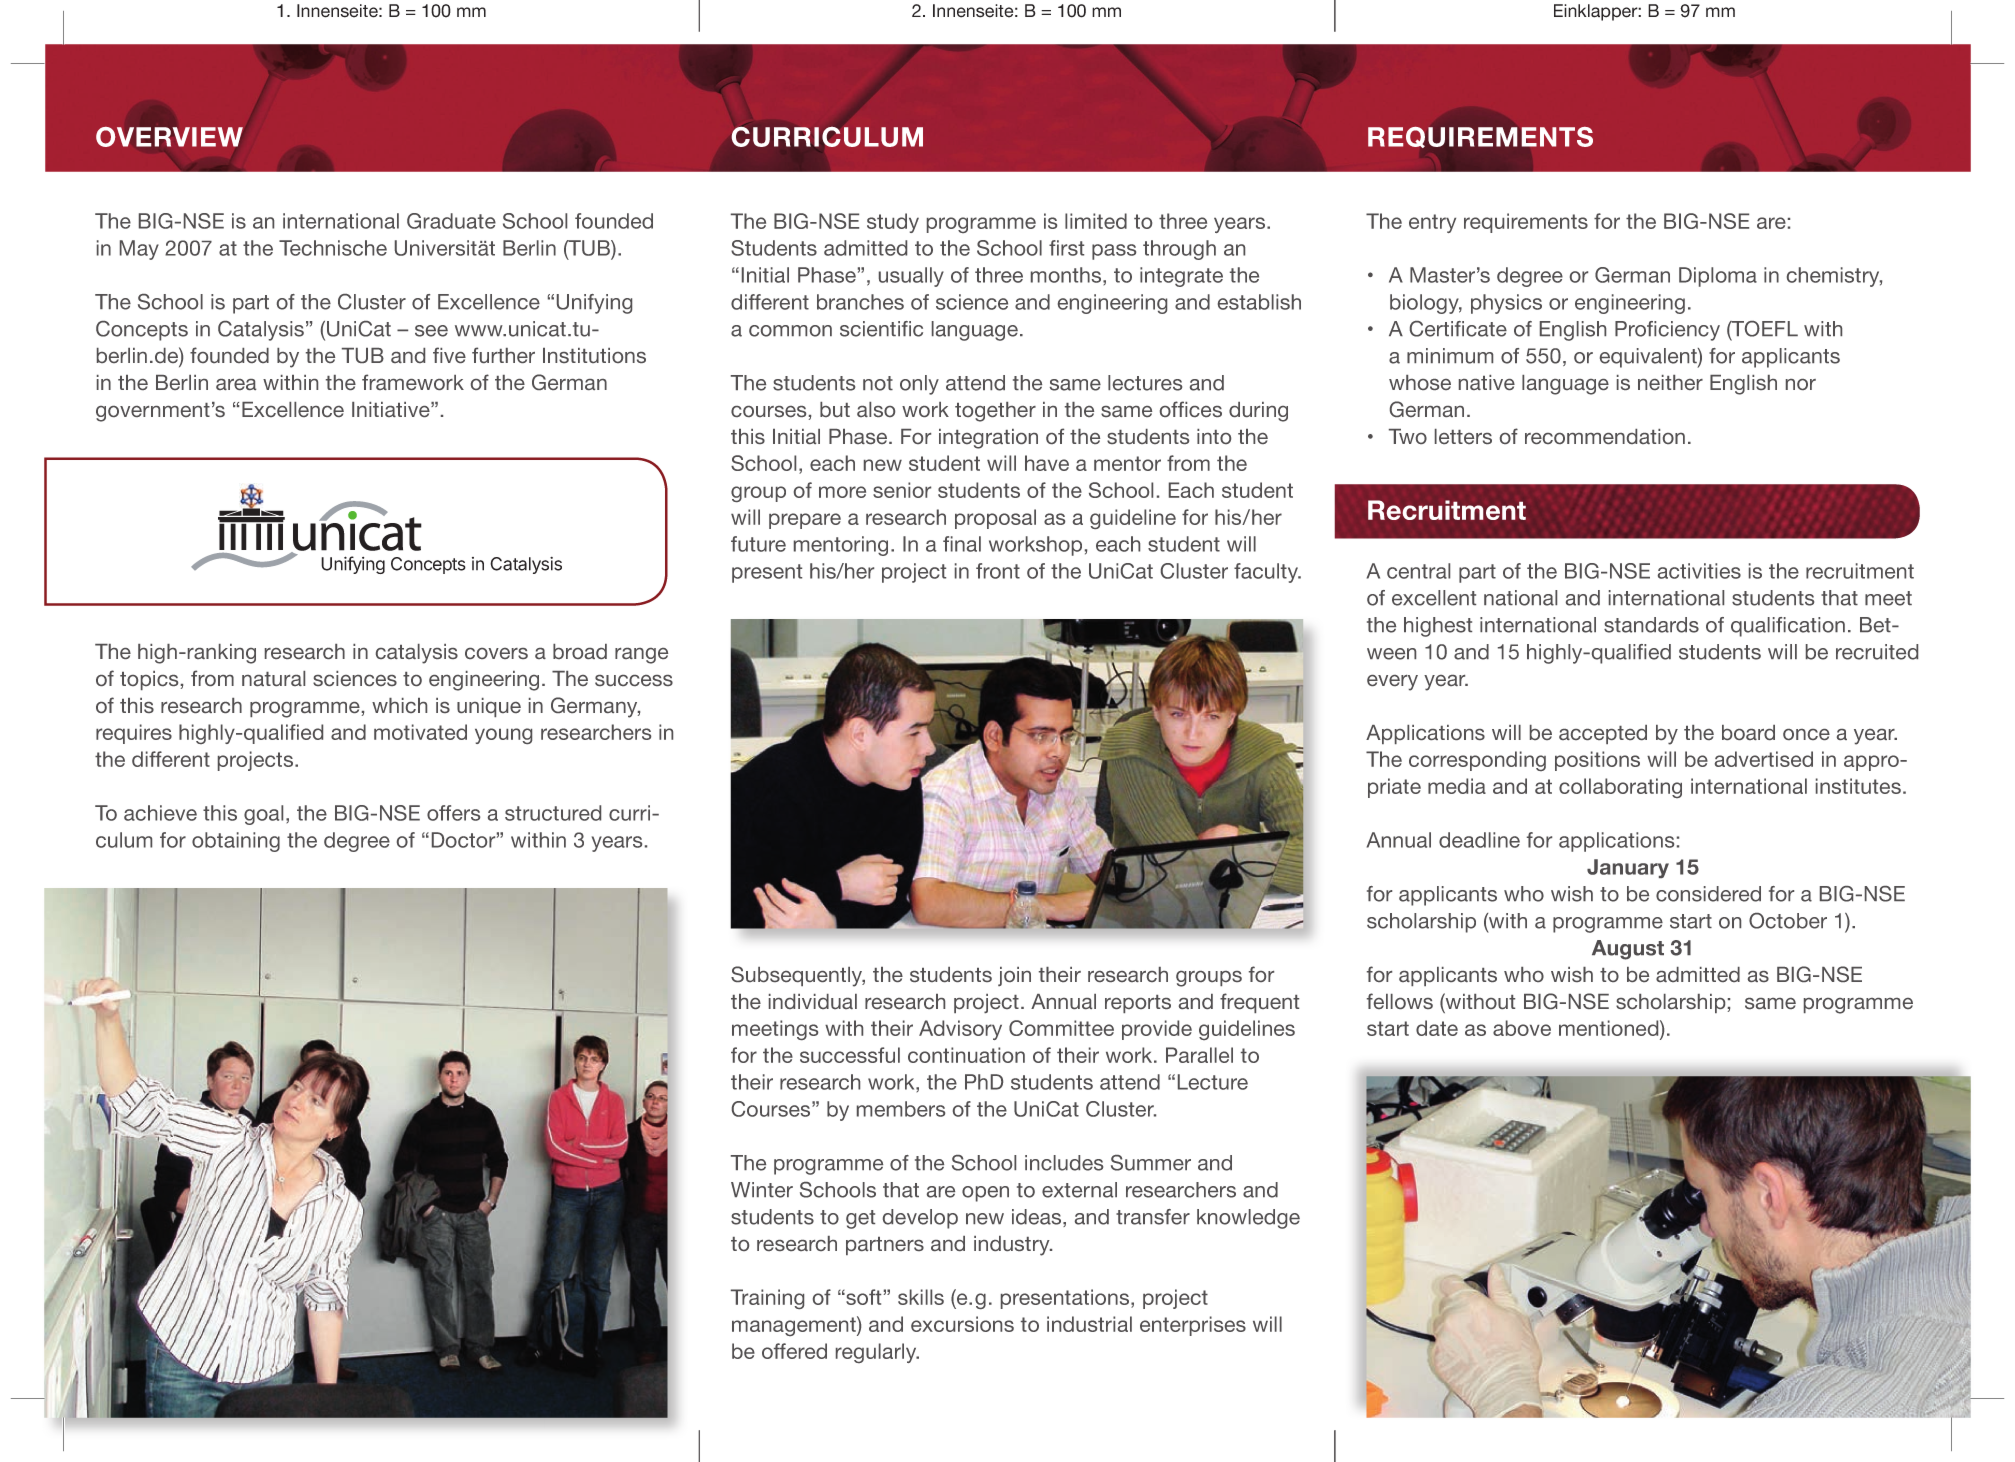  What do you see at coordinates (392, 409) in the screenshot?
I see `Initiative` at bounding box center [392, 409].
